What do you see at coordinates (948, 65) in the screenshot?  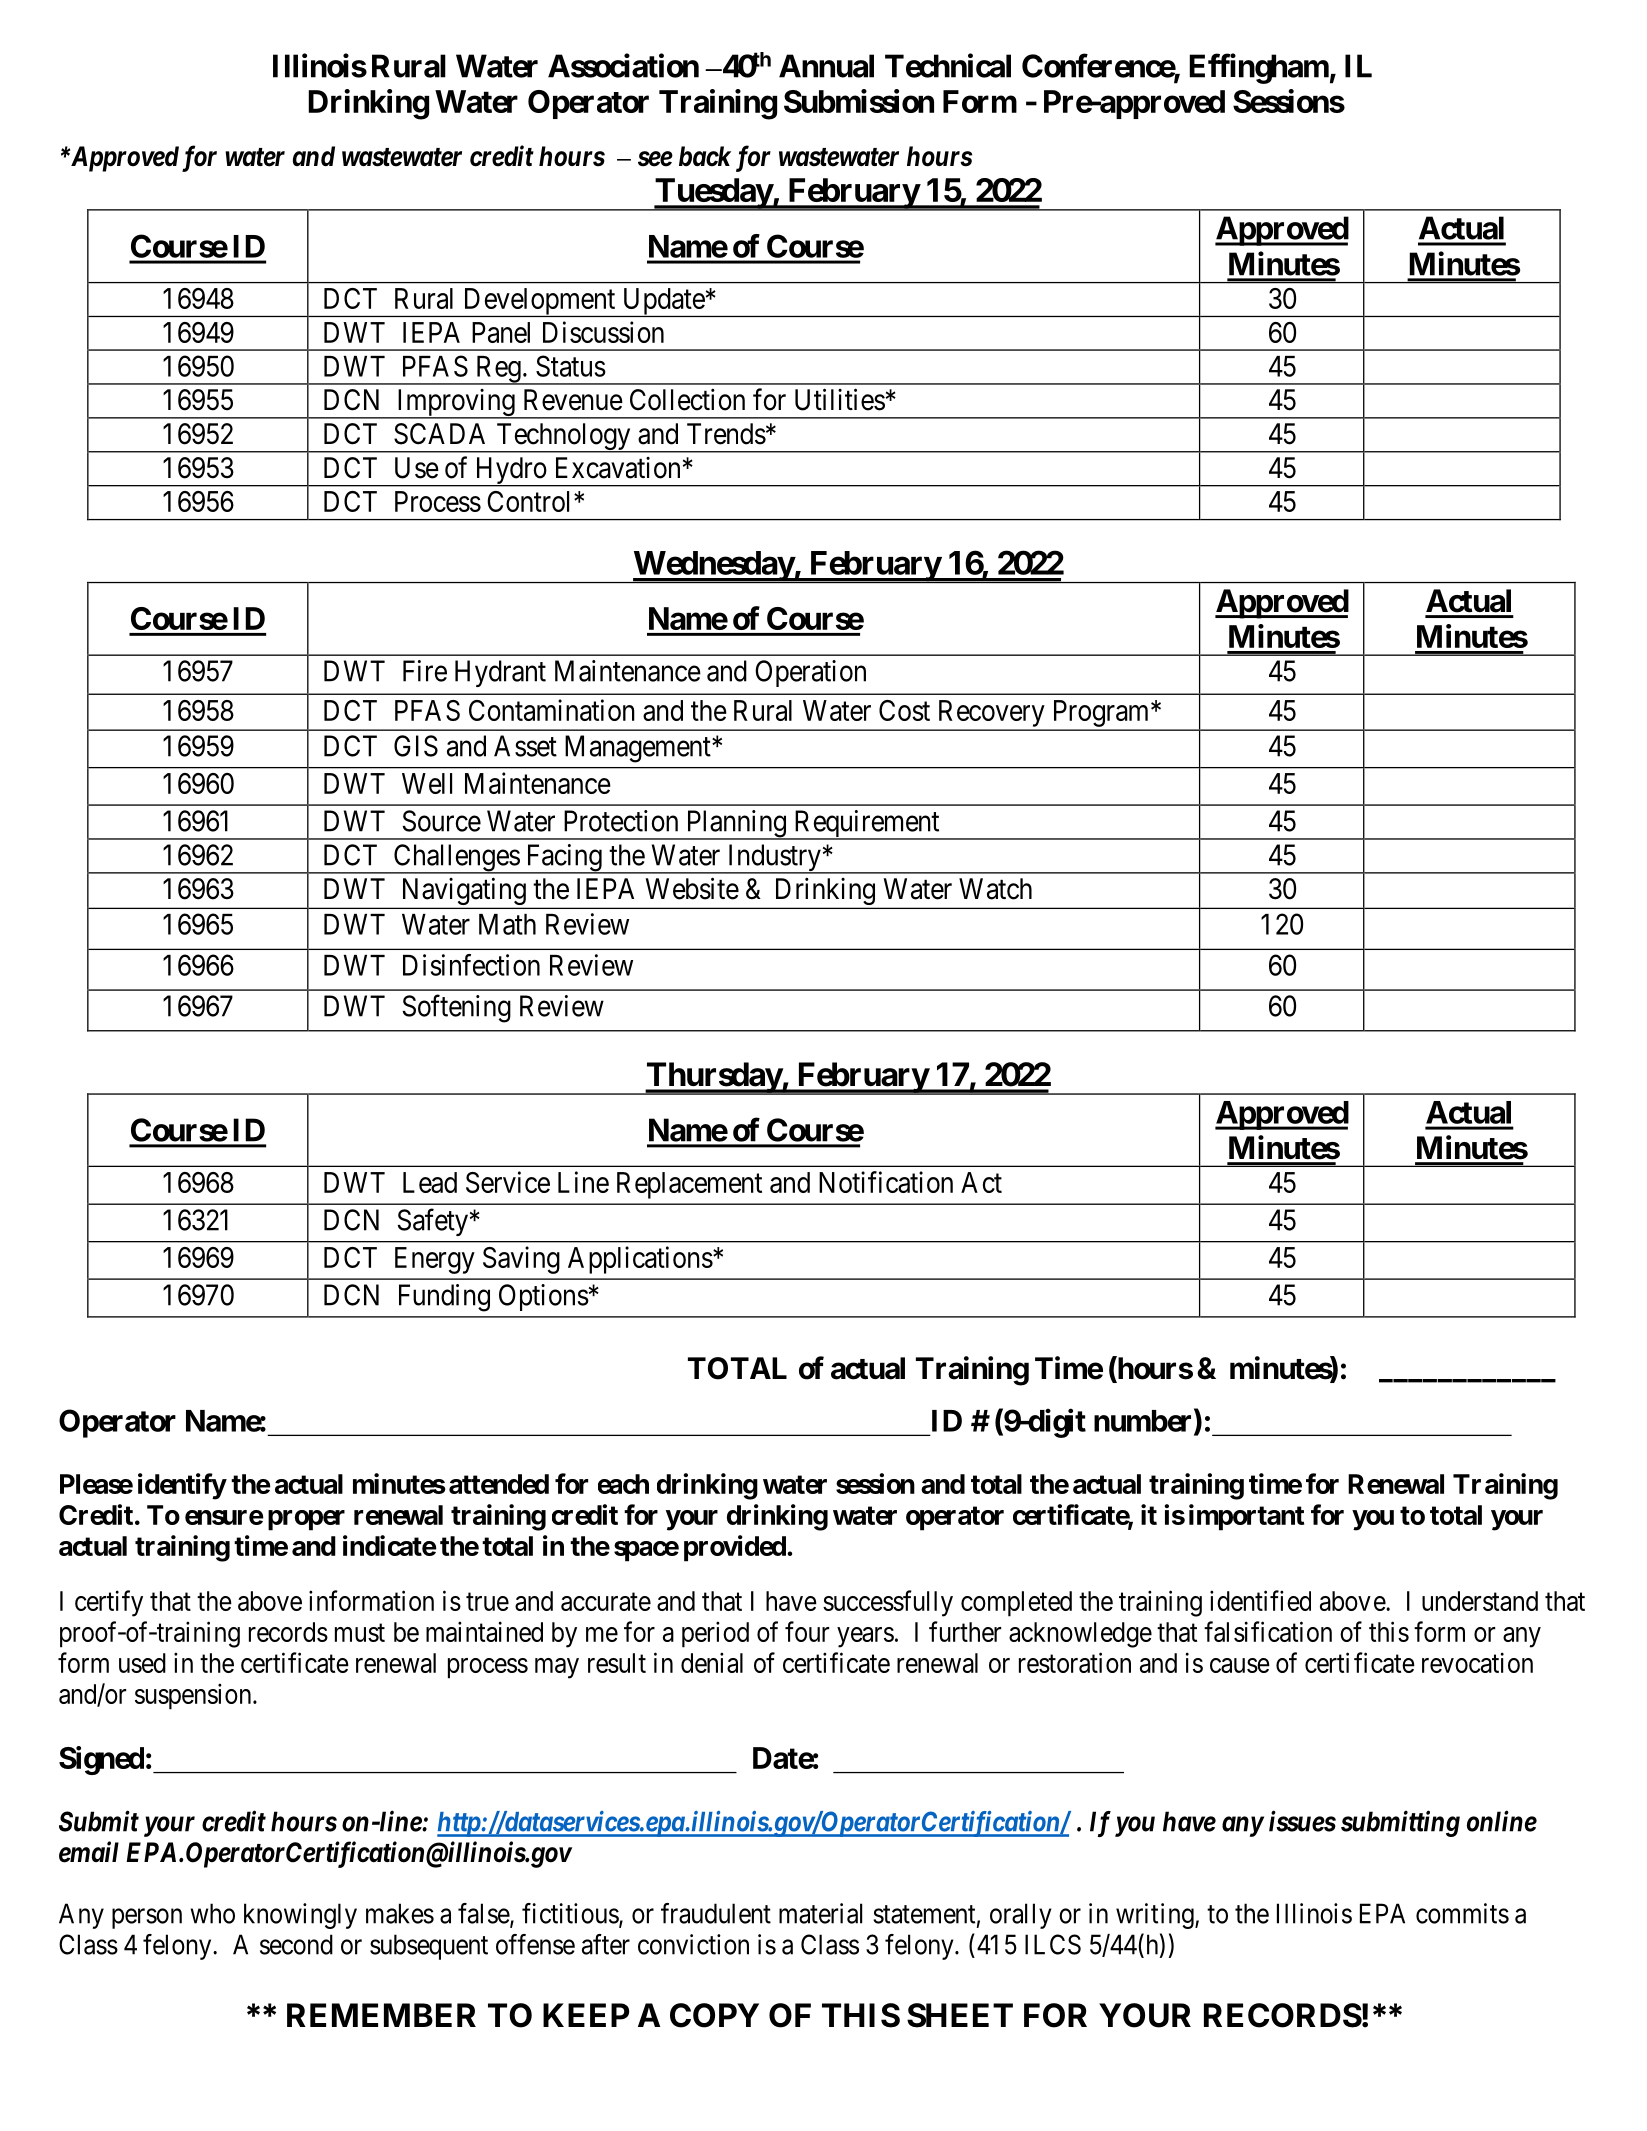 I see `Technical` at bounding box center [948, 65].
